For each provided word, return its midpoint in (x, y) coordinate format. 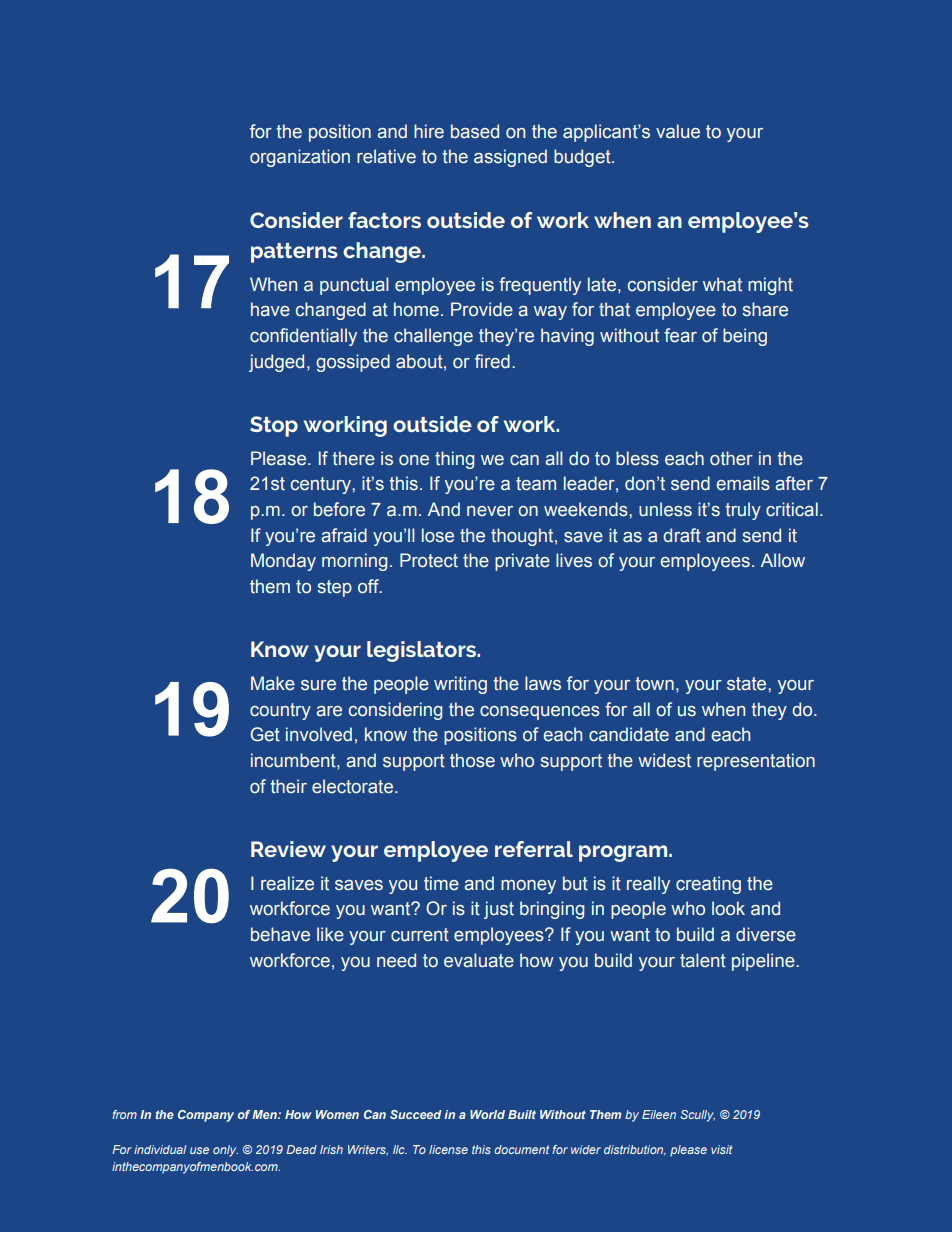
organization (300, 158)
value (678, 131)
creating (708, 885)
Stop (274, 426)
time (441, 883)
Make (273, 683)
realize (287, 883)
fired (492, 361)
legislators (423, 651)
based (475, 131)
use (199, 1150)
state (748, 684)
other (731, 458)
